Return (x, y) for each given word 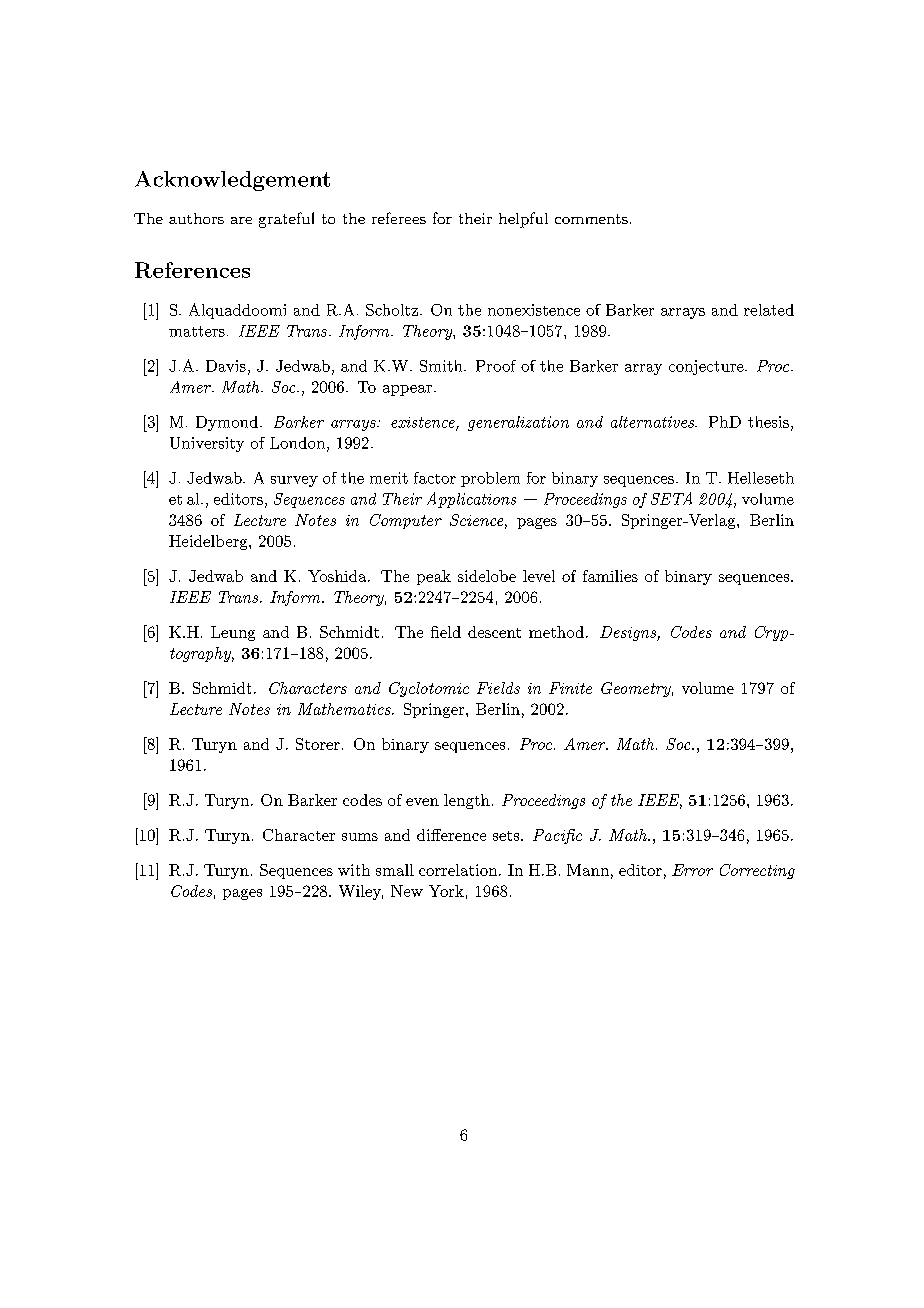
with (354, 870)
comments (591, 219)
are (241, 220)
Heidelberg (209, 542)
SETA (671, 498)
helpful (523, 220)
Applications (471, 500)
